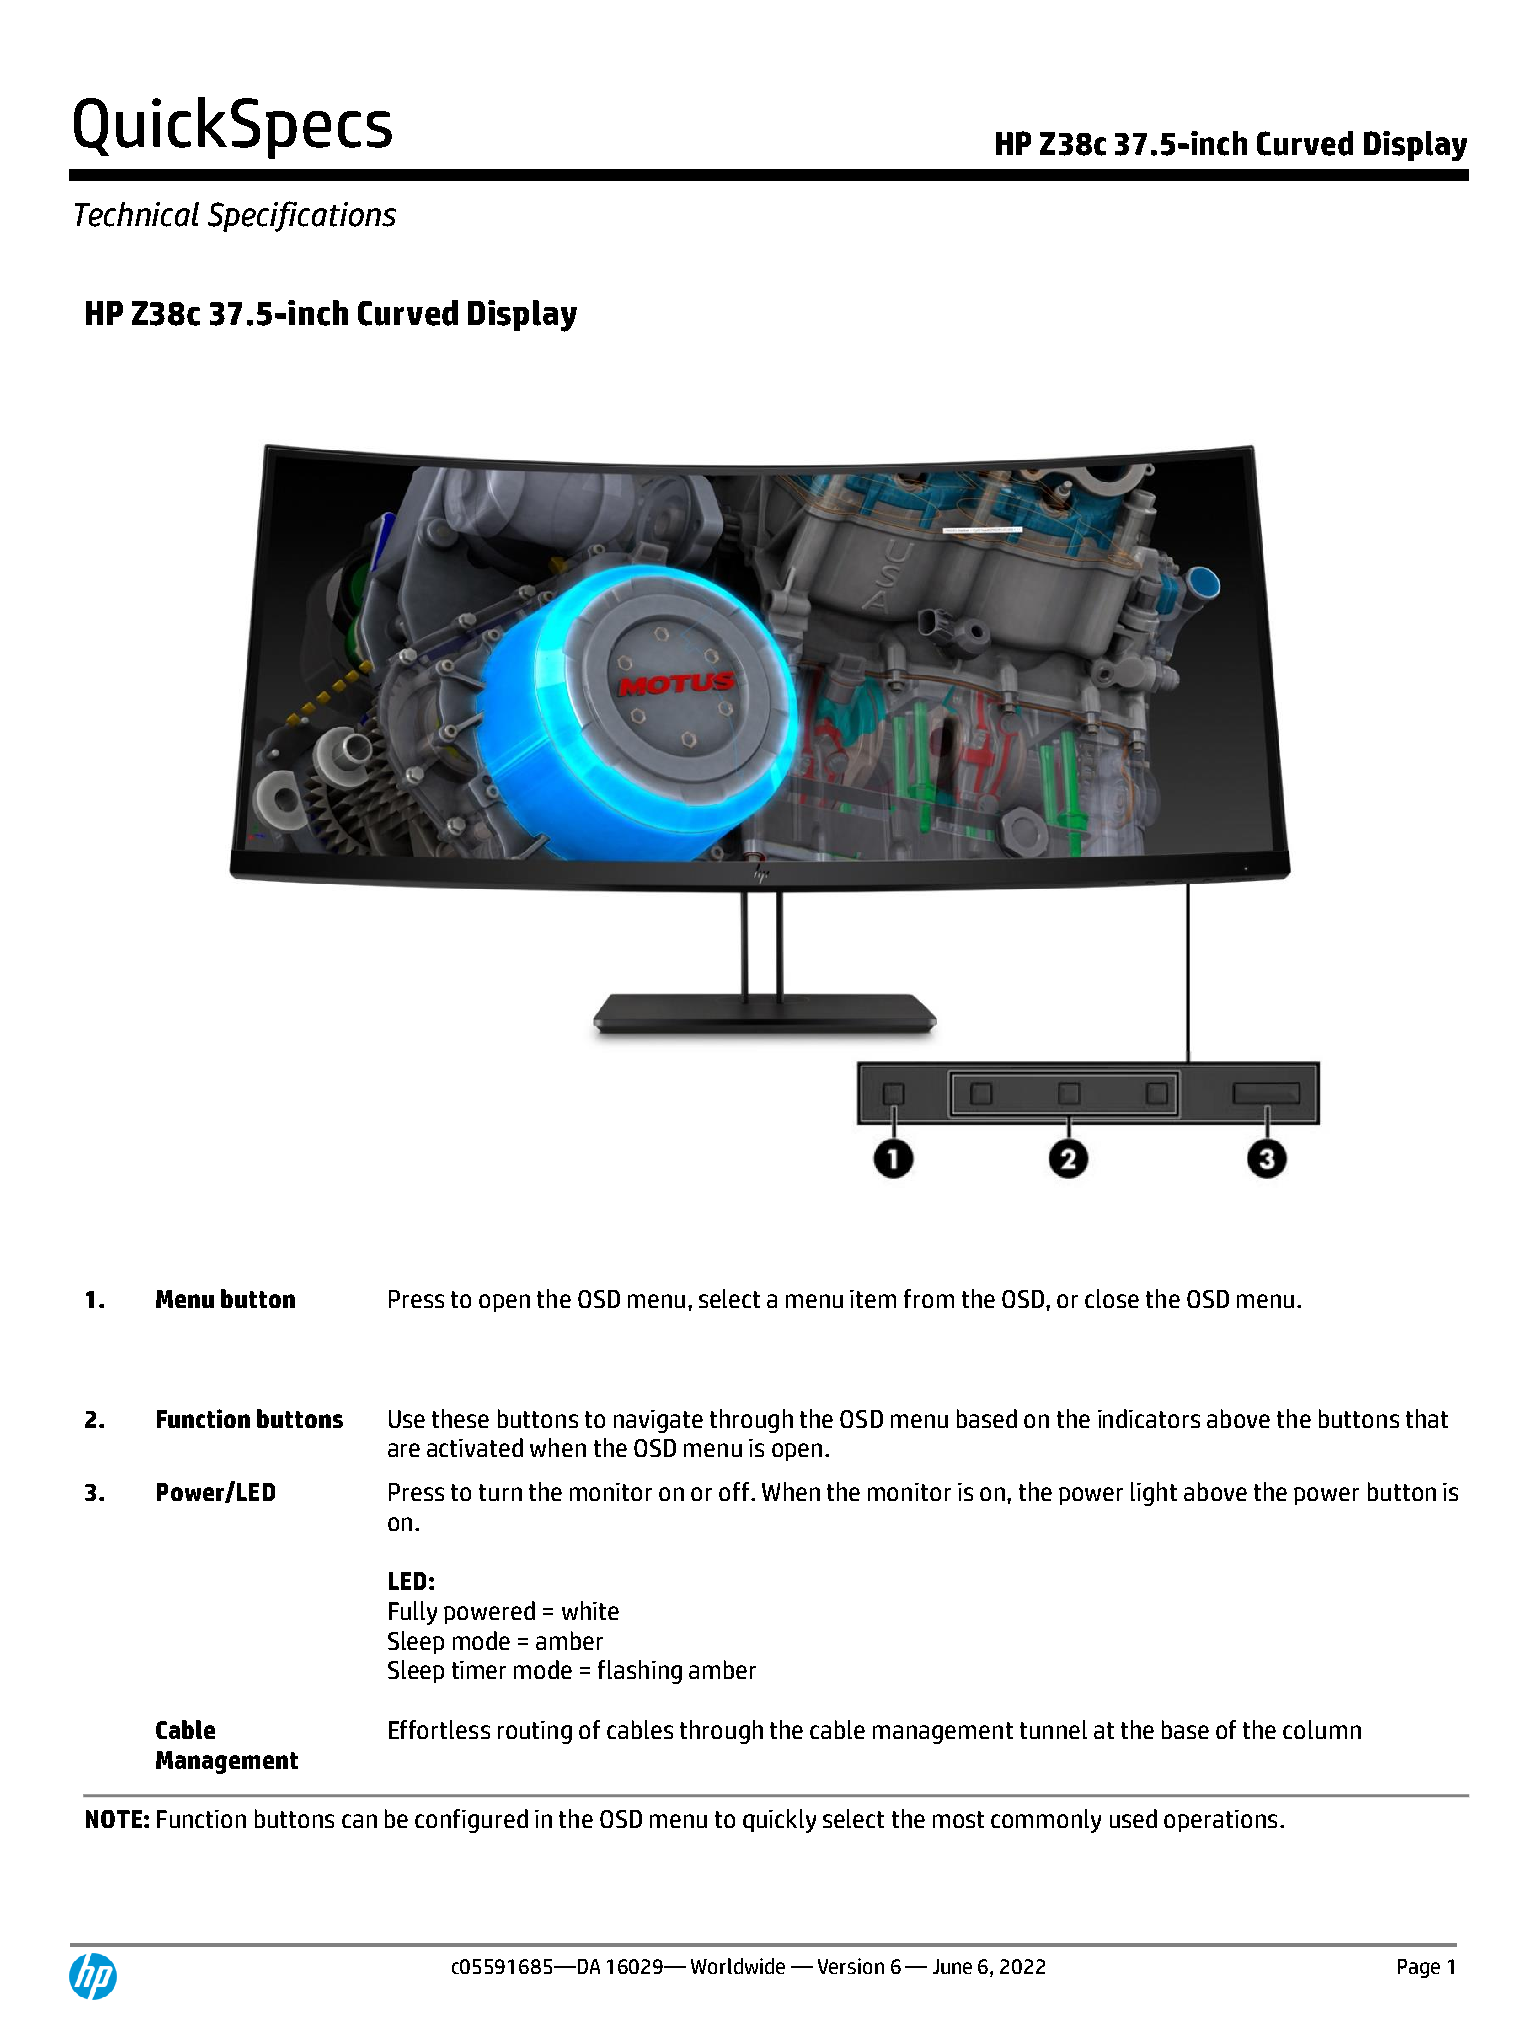 Image resolution: width=1526 pixels, height=2035 pixels. What do you see at coordinates (1427, 1418) in the image?
I see `that` at bounding box center [1427, 1418].
